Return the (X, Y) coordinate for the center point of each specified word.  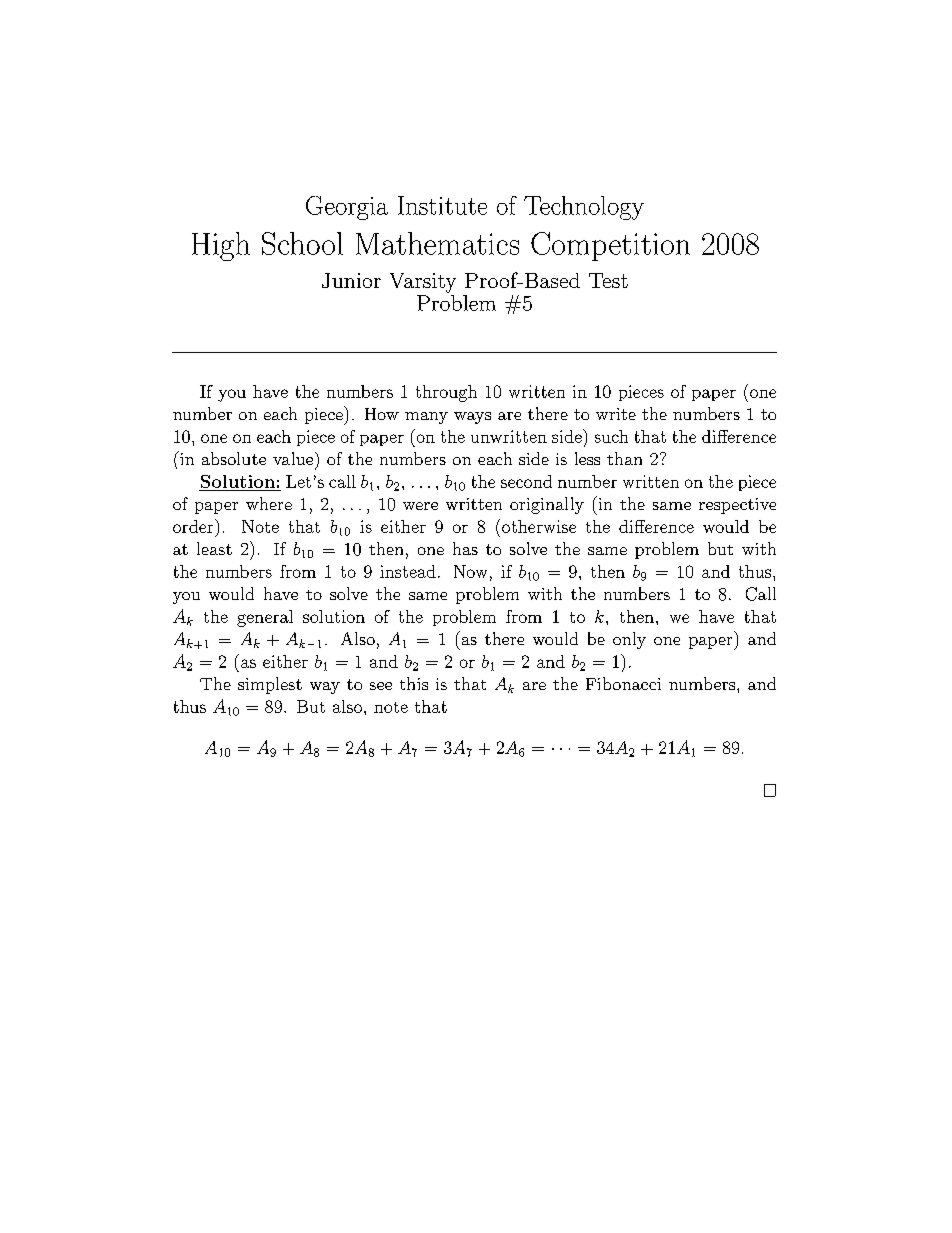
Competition (610, 246)
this (414, 683)
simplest (270, 685)
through (446, 393)
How (382, 414)
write (616, 414)
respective (737, 506)
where (269, 503)
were (420, 506)
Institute (442, 205)
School (302, 243)
